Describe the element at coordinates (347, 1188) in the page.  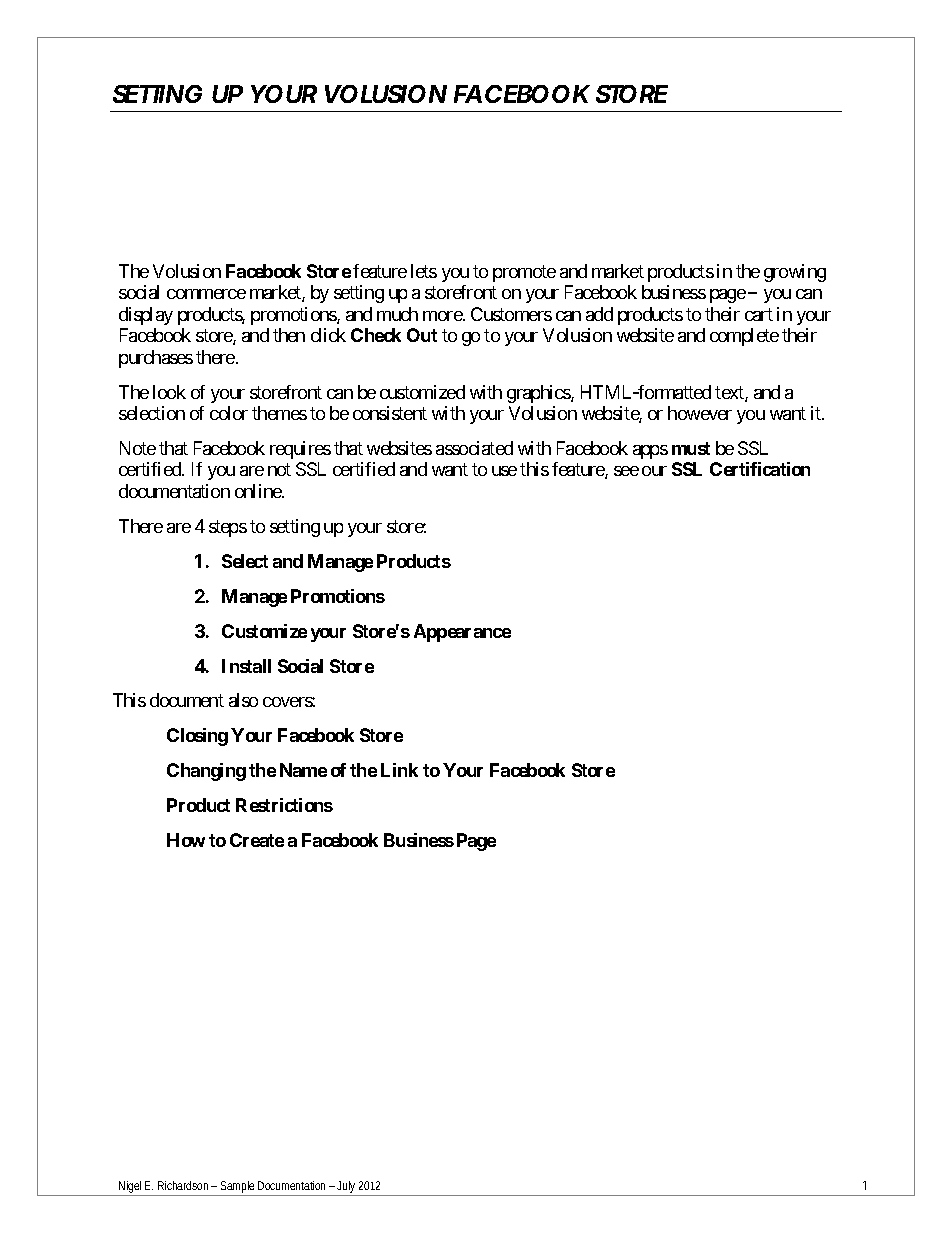
I see `July` at that location.
